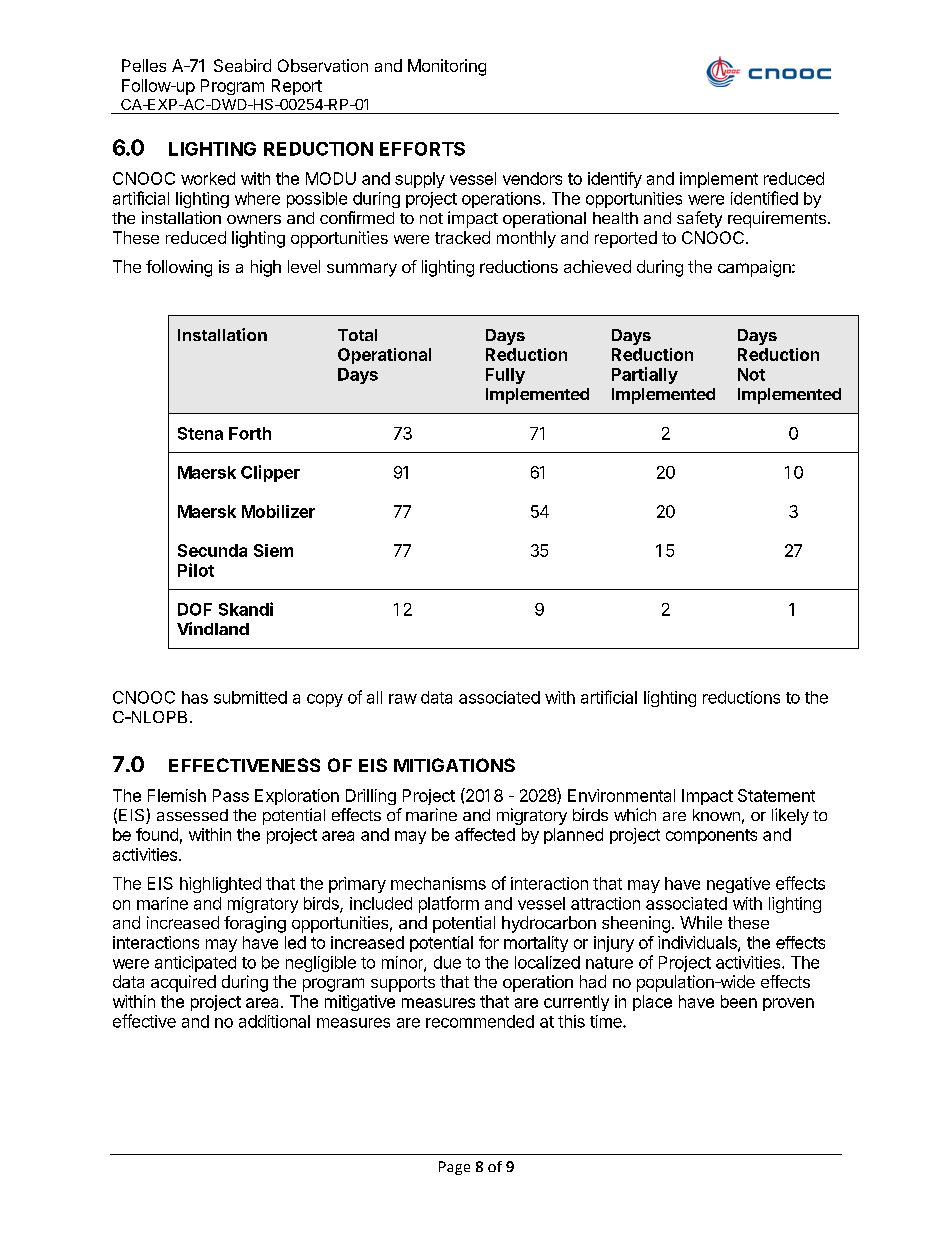 The height and width of the page is (1233, 952). What do you see at coordinates (274, 1021) in the page?
I see `additional` at bounding box center [274, 1021].
